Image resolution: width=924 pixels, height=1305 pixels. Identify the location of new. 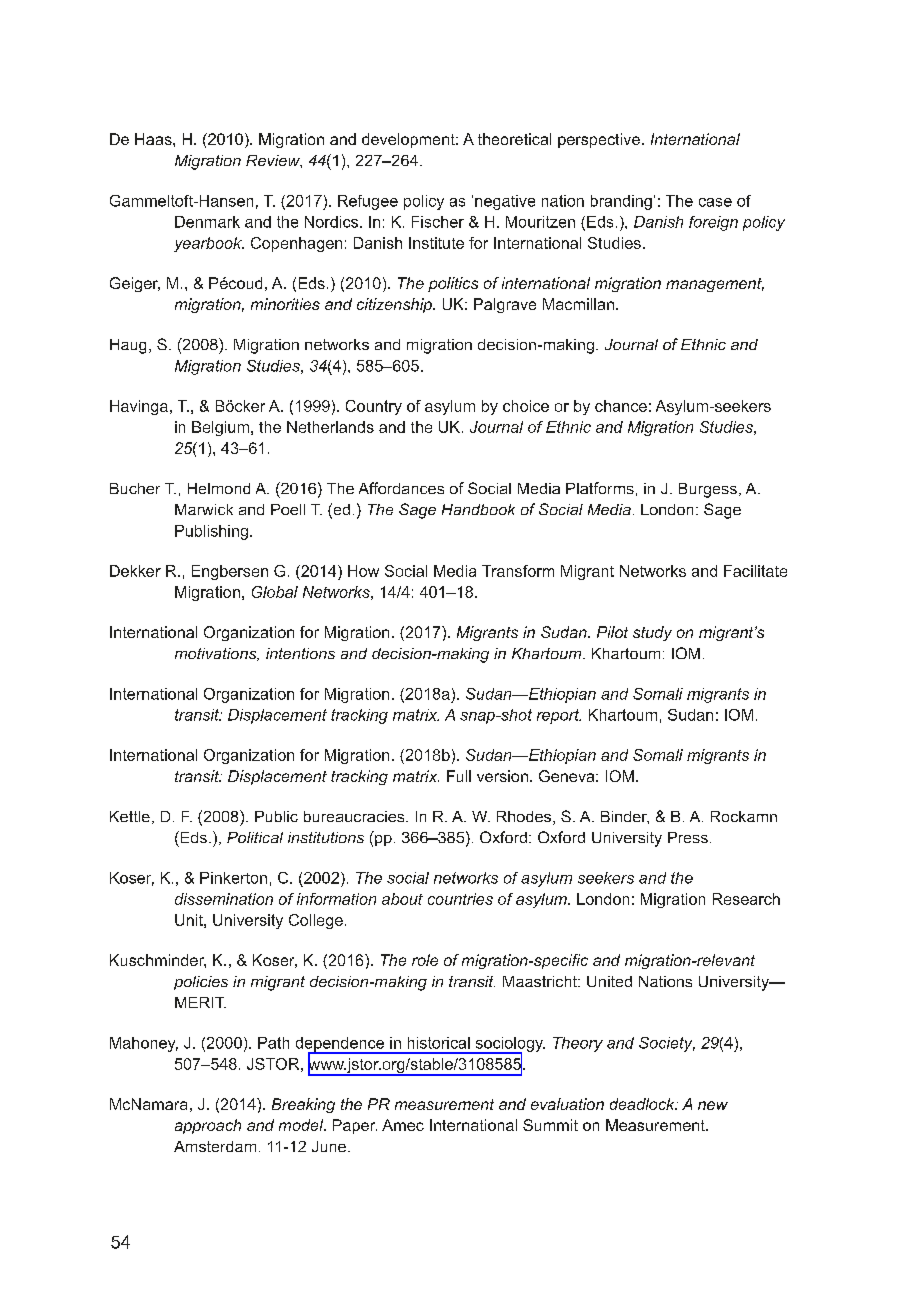
(713, 1105).
